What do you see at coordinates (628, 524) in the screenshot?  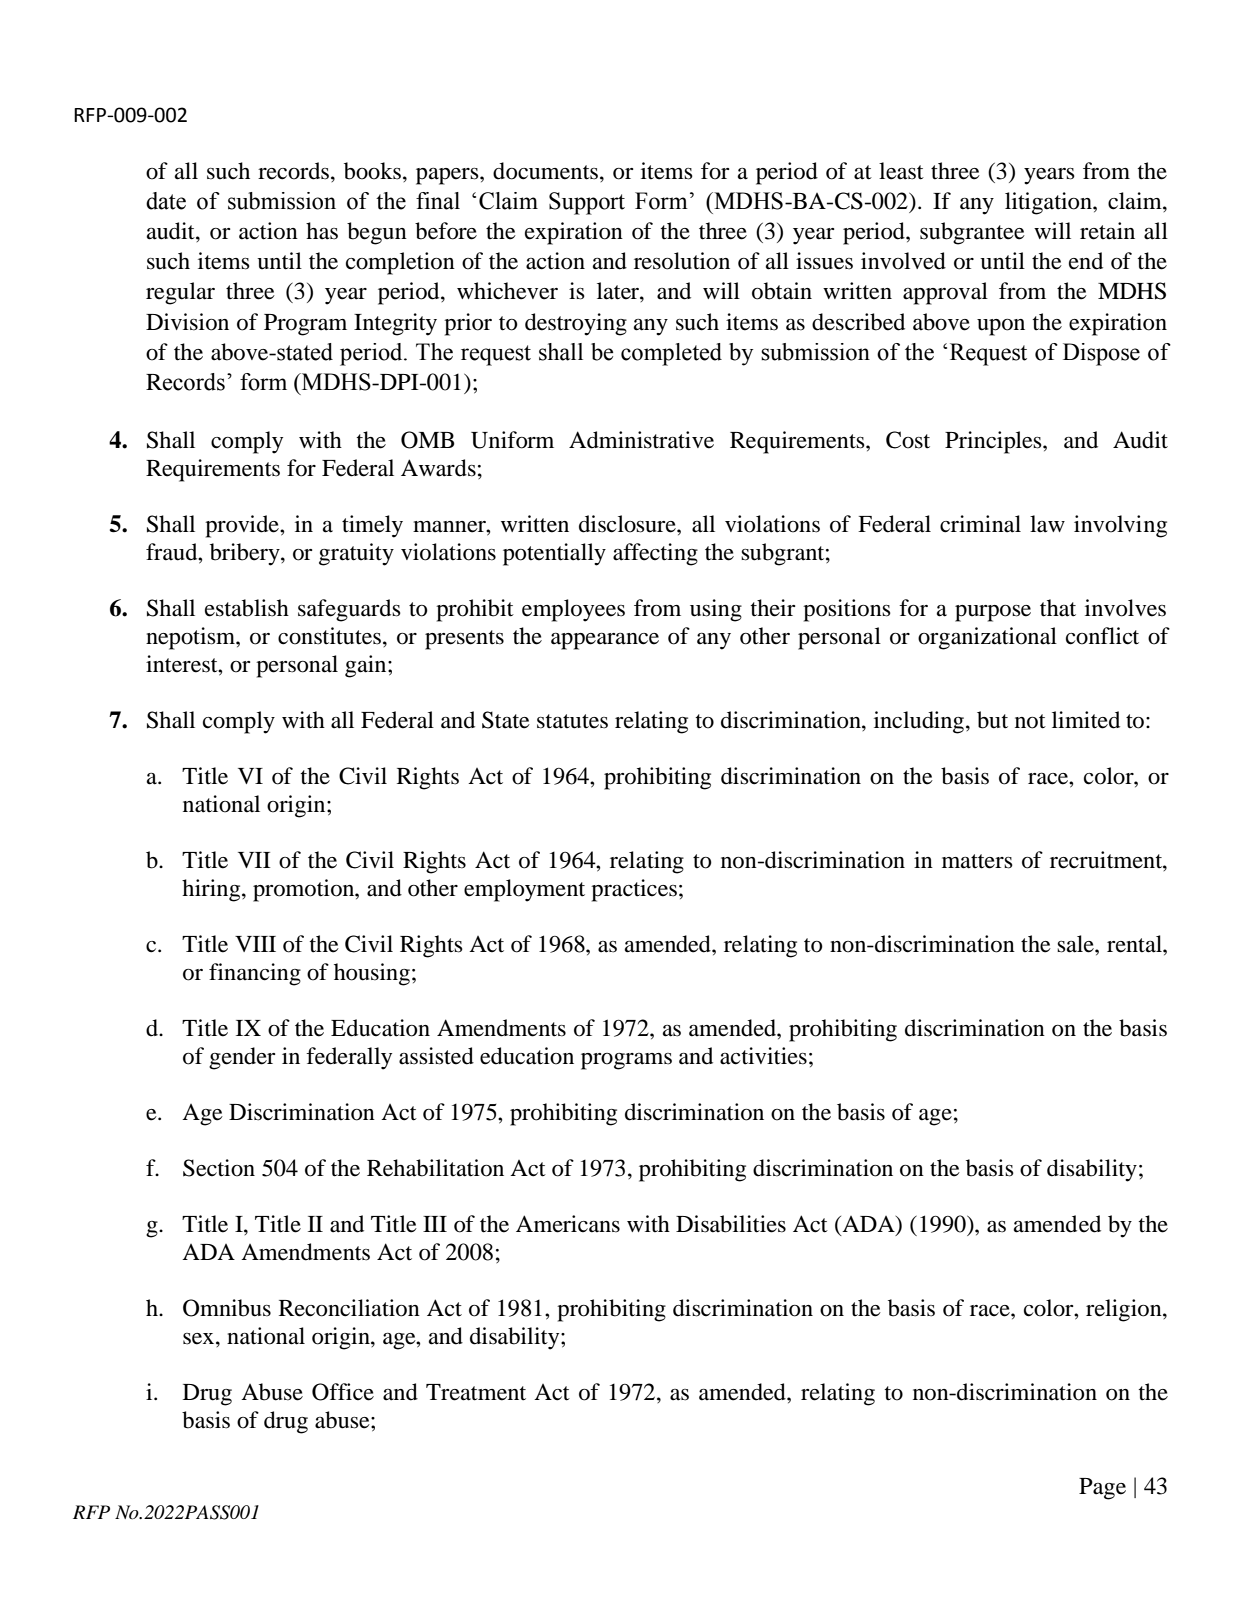 I see `disclosure` at bounding box center [628, 524].
